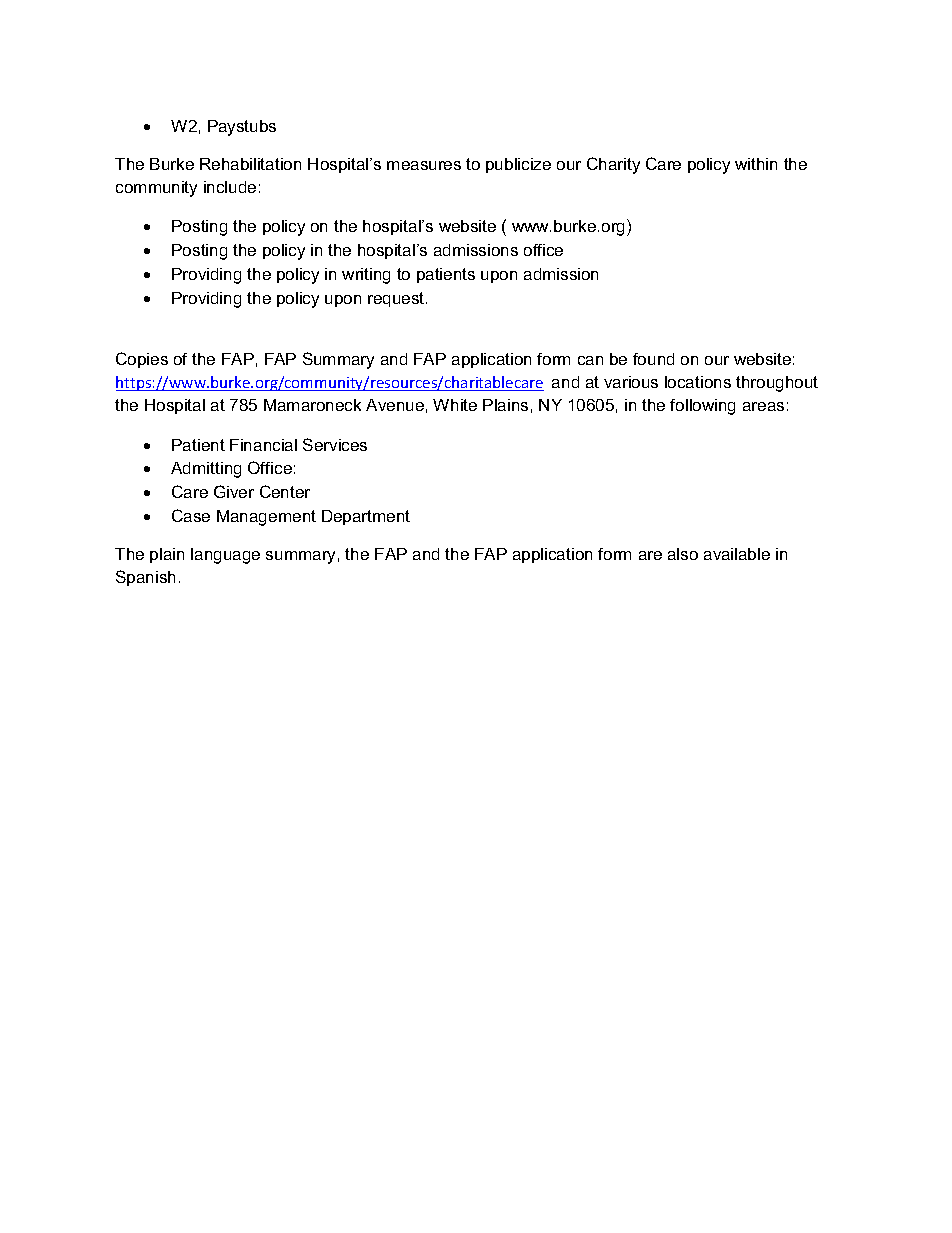  Describe the element at coordinates (225, 556) in the page. I see `language` at that location.
